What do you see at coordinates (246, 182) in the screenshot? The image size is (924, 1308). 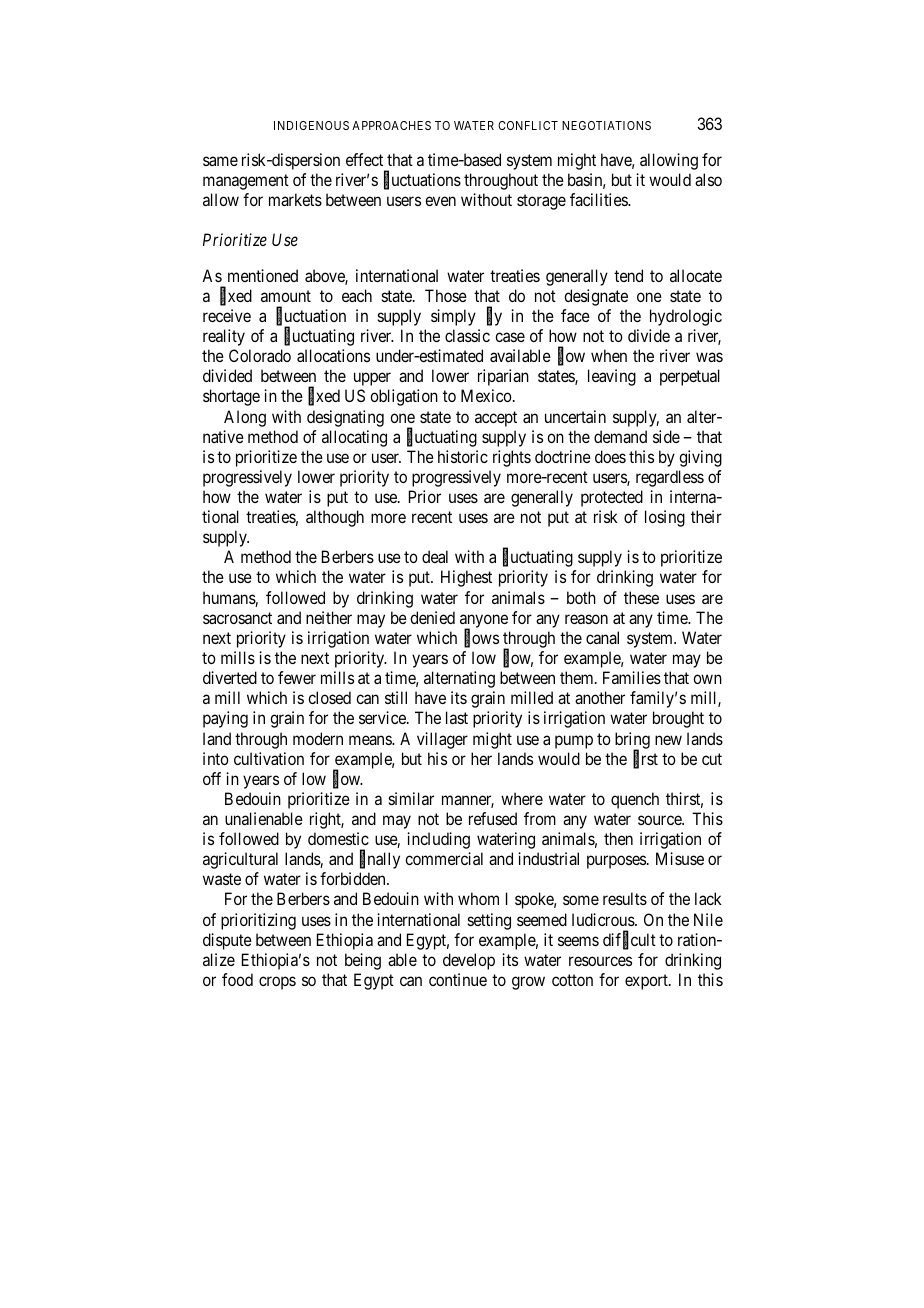 I see `management` at bounding box center [246, 182].
